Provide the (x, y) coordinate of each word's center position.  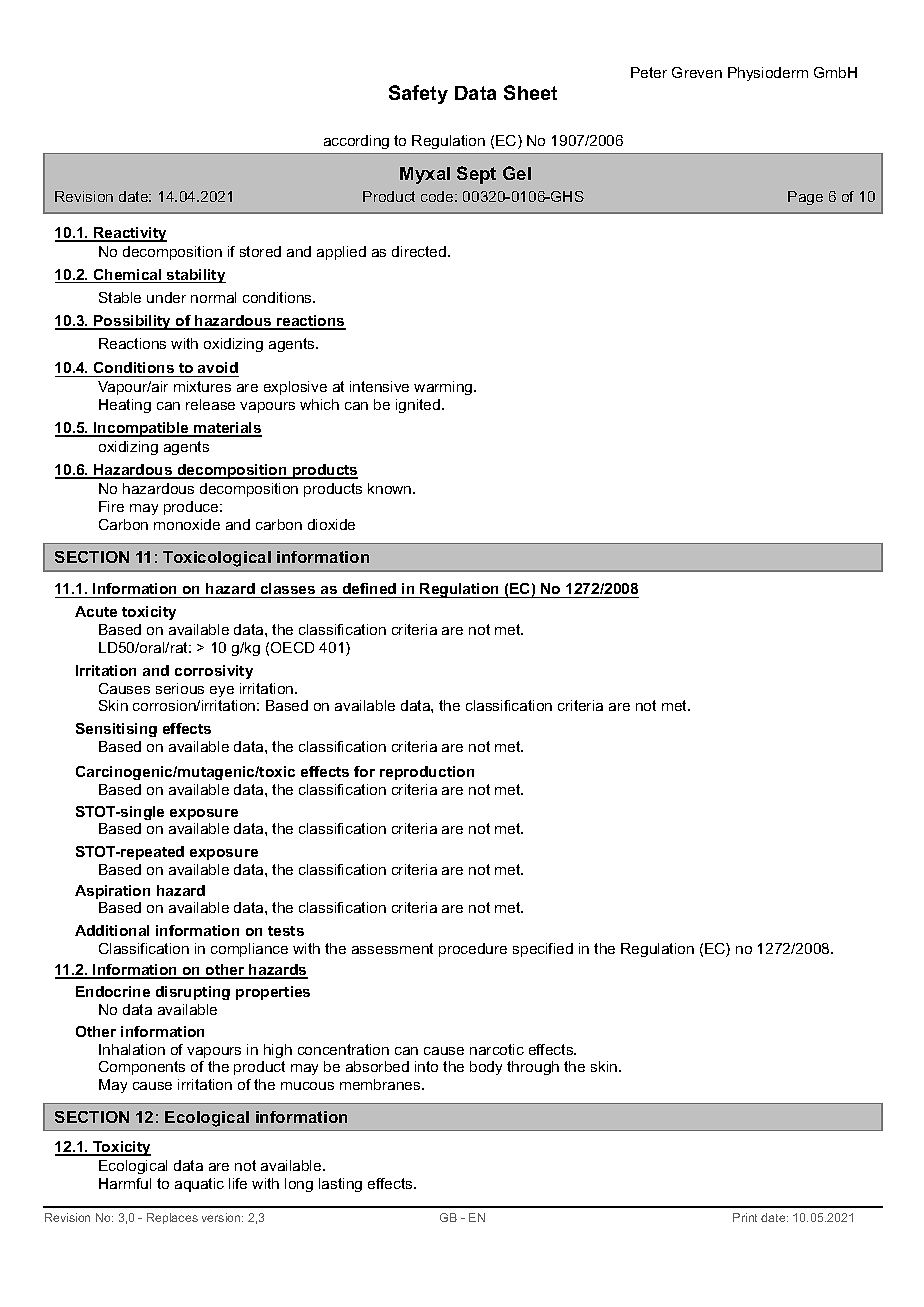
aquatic (199, 1185)
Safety (418, 94)
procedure (473, 950)
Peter (649, 72)
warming (444, 388)
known (391, 488)
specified (543, 950)
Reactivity (129, 234)
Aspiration (112, 892)
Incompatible (141, 429)
